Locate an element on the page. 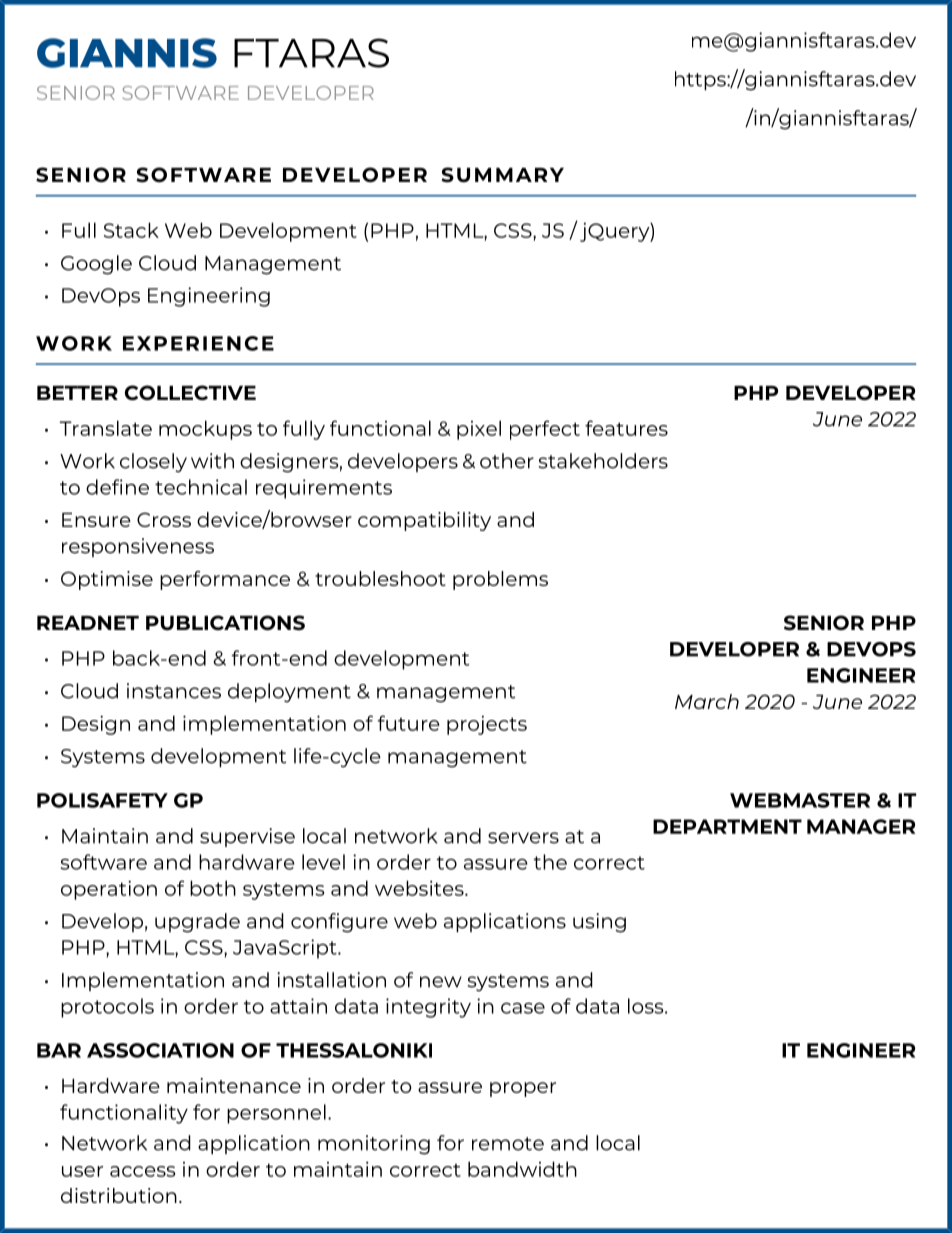 The height and width of the document is (1233, 952). closely is located at coordinates (153, 463).
